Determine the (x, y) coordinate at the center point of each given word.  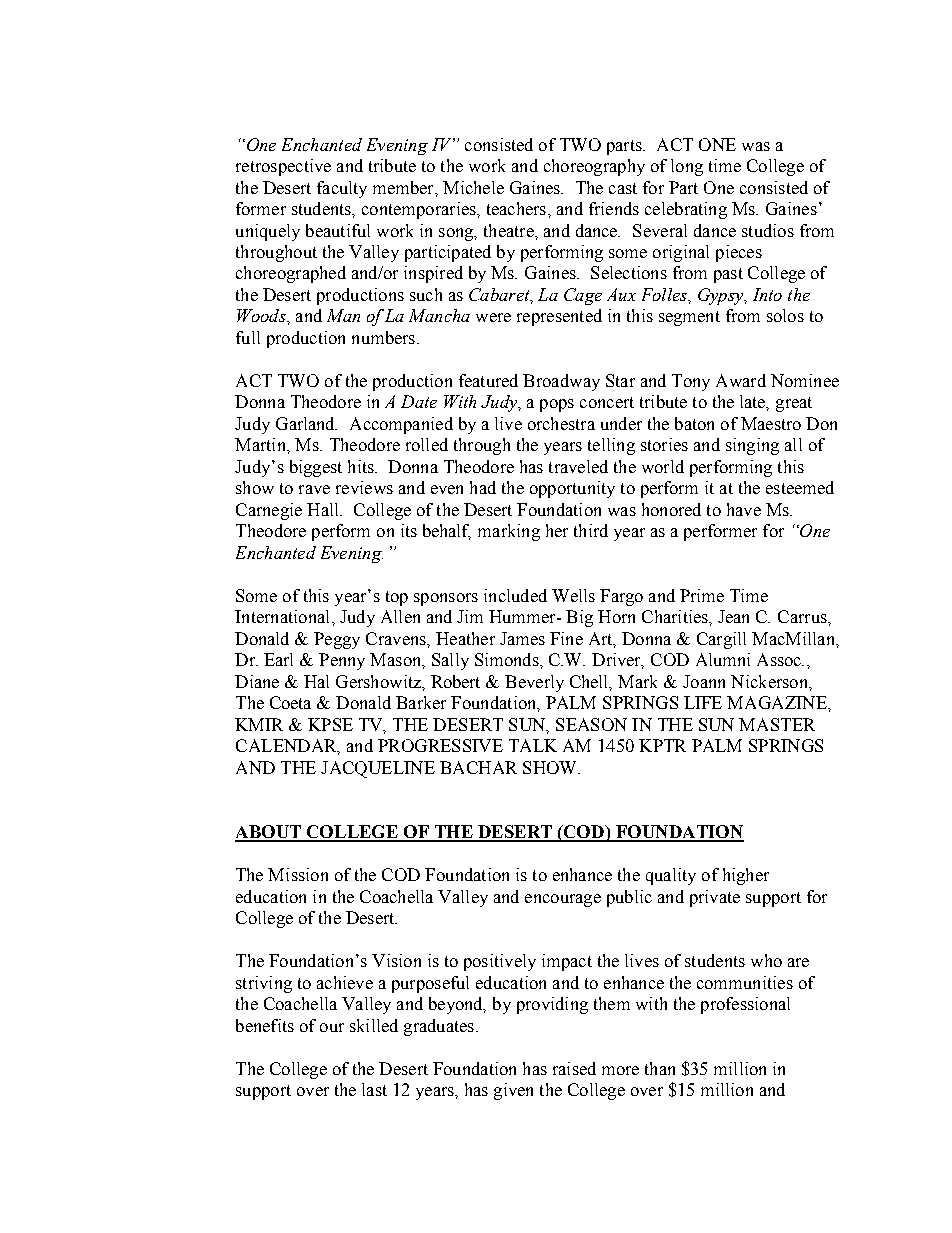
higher (746, 876)
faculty (342, 189)
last (374, 1089)
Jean (733, 616)
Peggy (337, 640)
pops (557, 405)
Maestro (771, 423)
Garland (306, 423)
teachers (518, 208)
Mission (298, 874)
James (522, 638)
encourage (563, 900)
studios (768, 230)
